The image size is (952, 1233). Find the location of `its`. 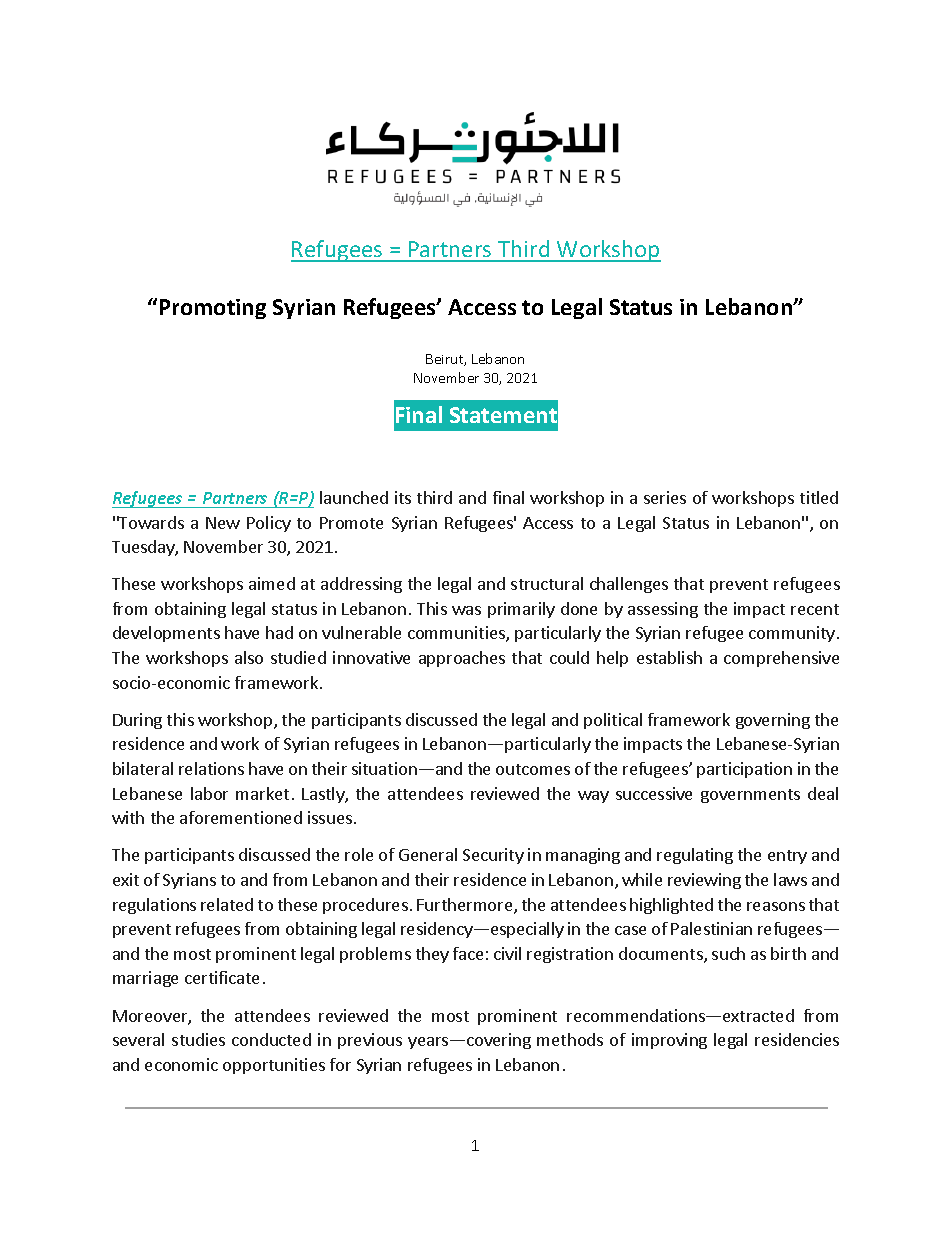

its is located at coordinates (403, 497).
